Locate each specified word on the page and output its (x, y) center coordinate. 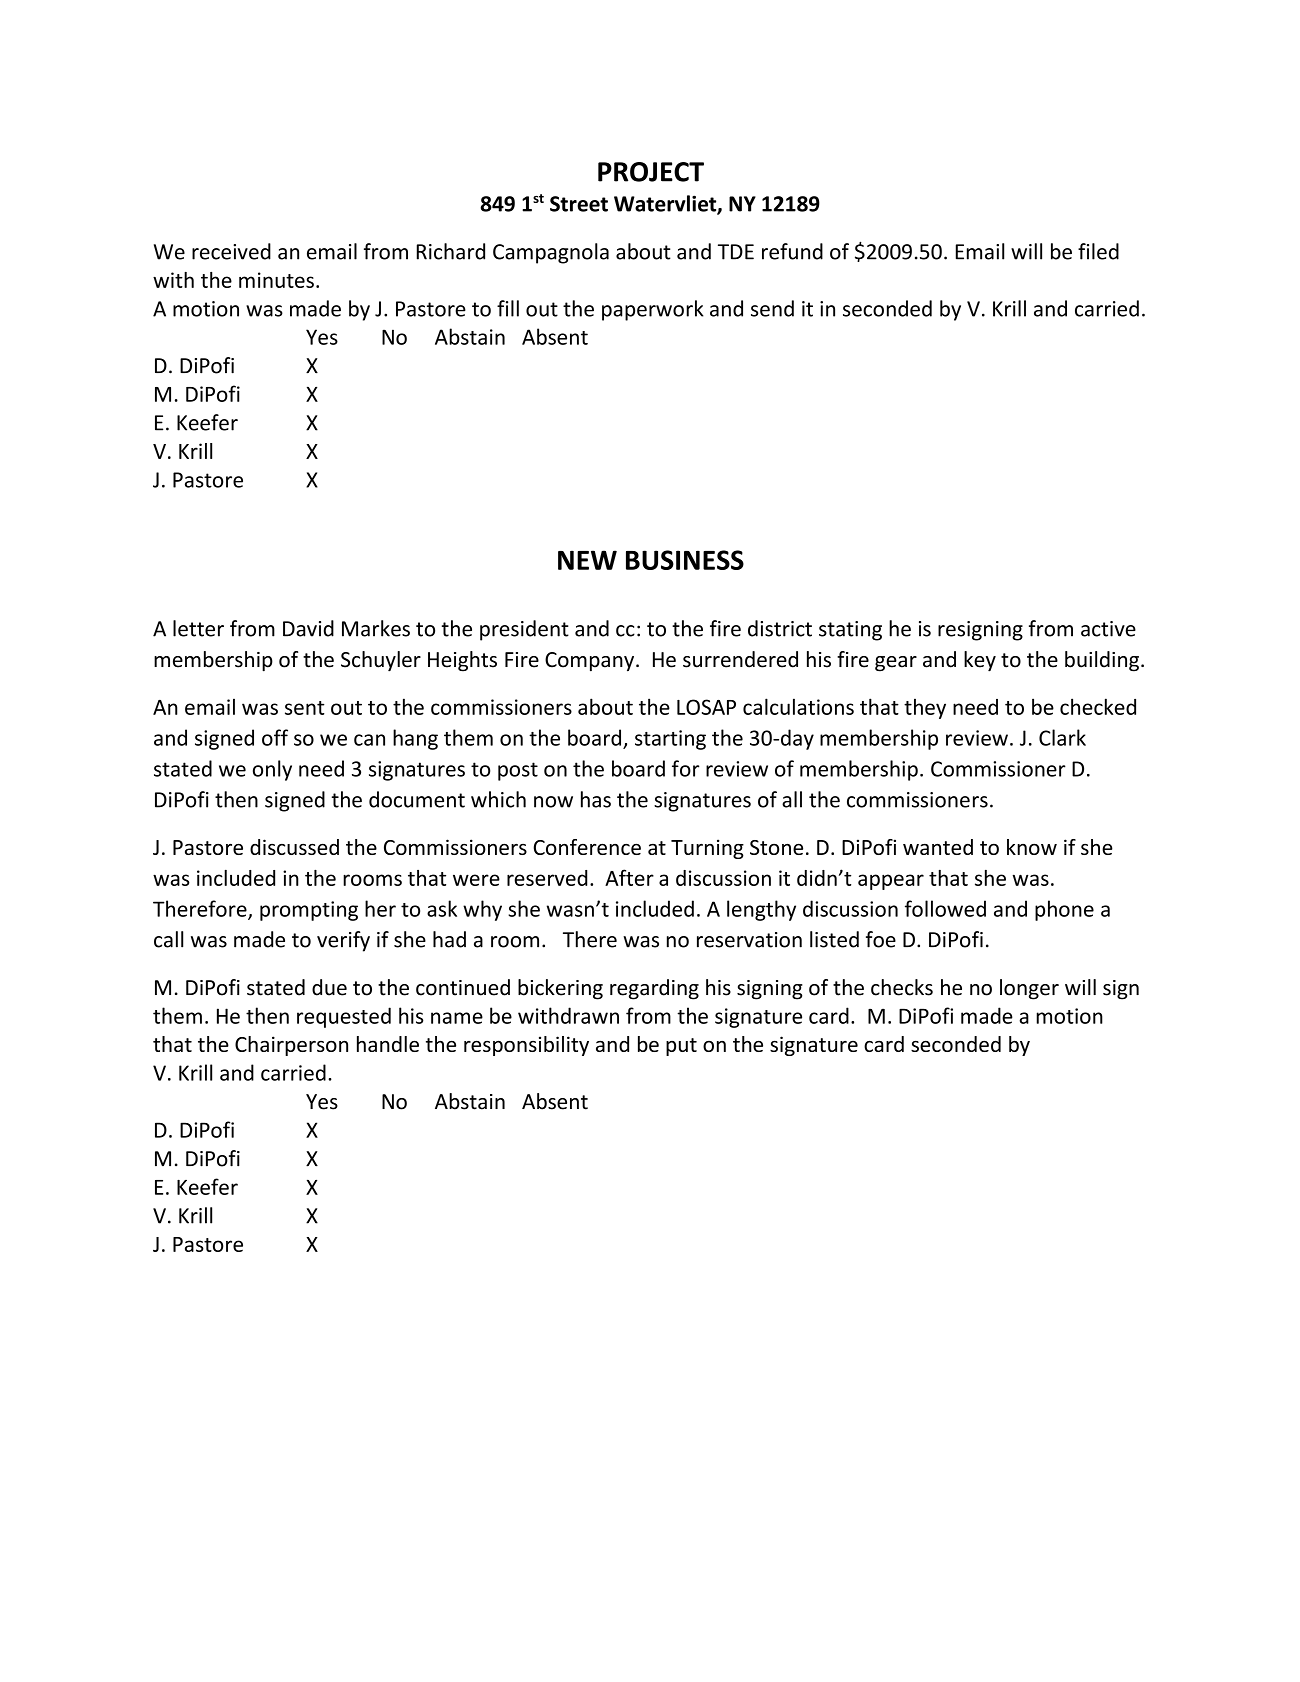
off (275, 737)
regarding (654, 989)
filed (1098, 251)
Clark (1062, 737)
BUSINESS (685, 560)
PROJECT (651, 172)
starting (670, 740)
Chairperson (291, 1046)
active (1108, 629)
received (231, 251)
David (308, 628)
